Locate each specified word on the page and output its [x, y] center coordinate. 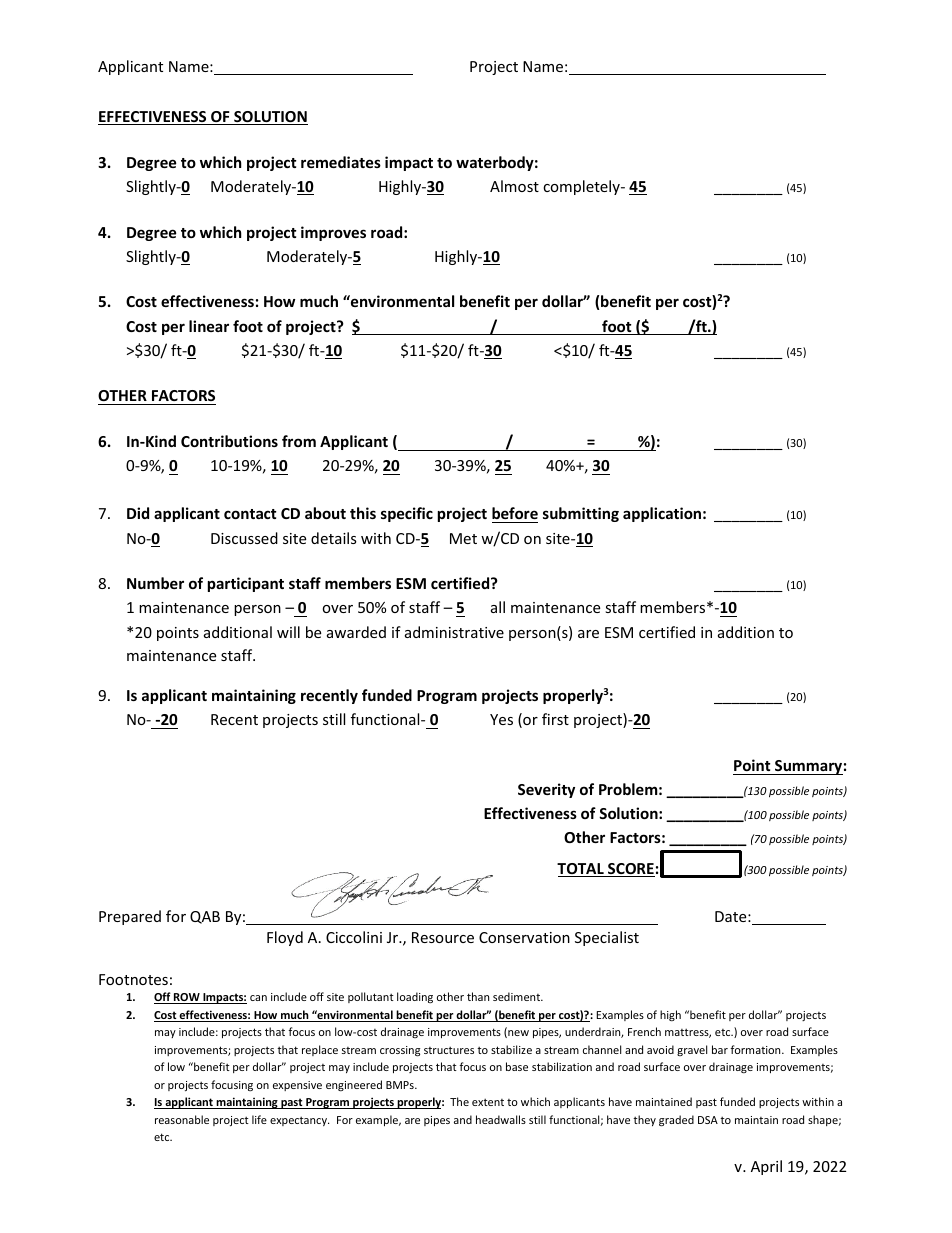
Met [463, 538]
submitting [581, 514]
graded [676, 1121]
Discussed [244, 538]
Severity [546, 790]
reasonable [182, 1119]
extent [488, 1102]
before [515, 515]
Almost [514, 186]
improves [333, 233]
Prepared [130, 917]
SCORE [630, 870]
